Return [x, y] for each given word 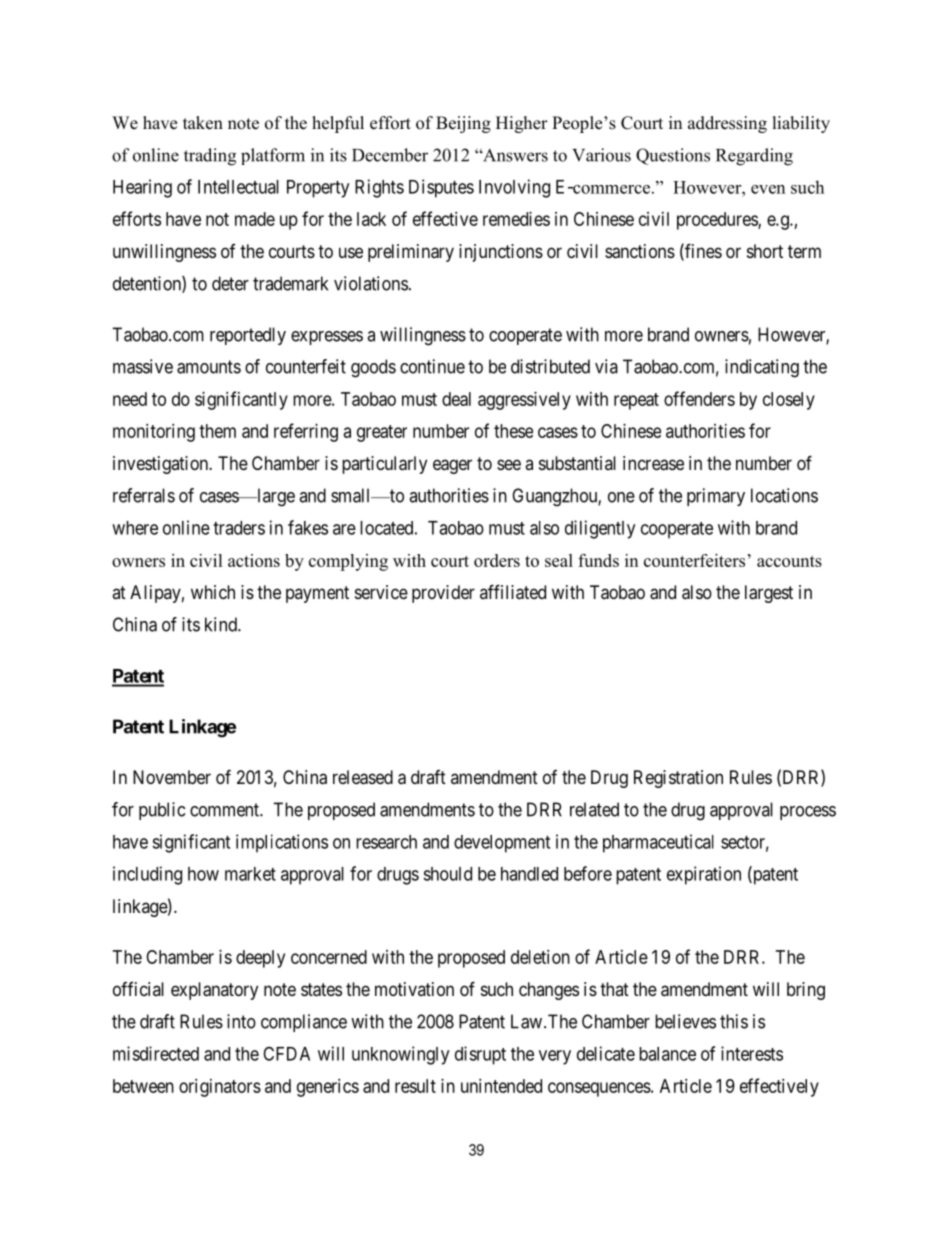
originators [220, 1088]
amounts [209, 367]
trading [210, 157]
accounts [789, 561]
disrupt [480, 1055]
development [502, 844]
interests [752, 1053]
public [162, 811]
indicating [762, 368]
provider [443, 594]
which [213, 592]
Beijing [463, 124]
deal [456, 399]
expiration [704, 875]
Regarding [754, 157]
